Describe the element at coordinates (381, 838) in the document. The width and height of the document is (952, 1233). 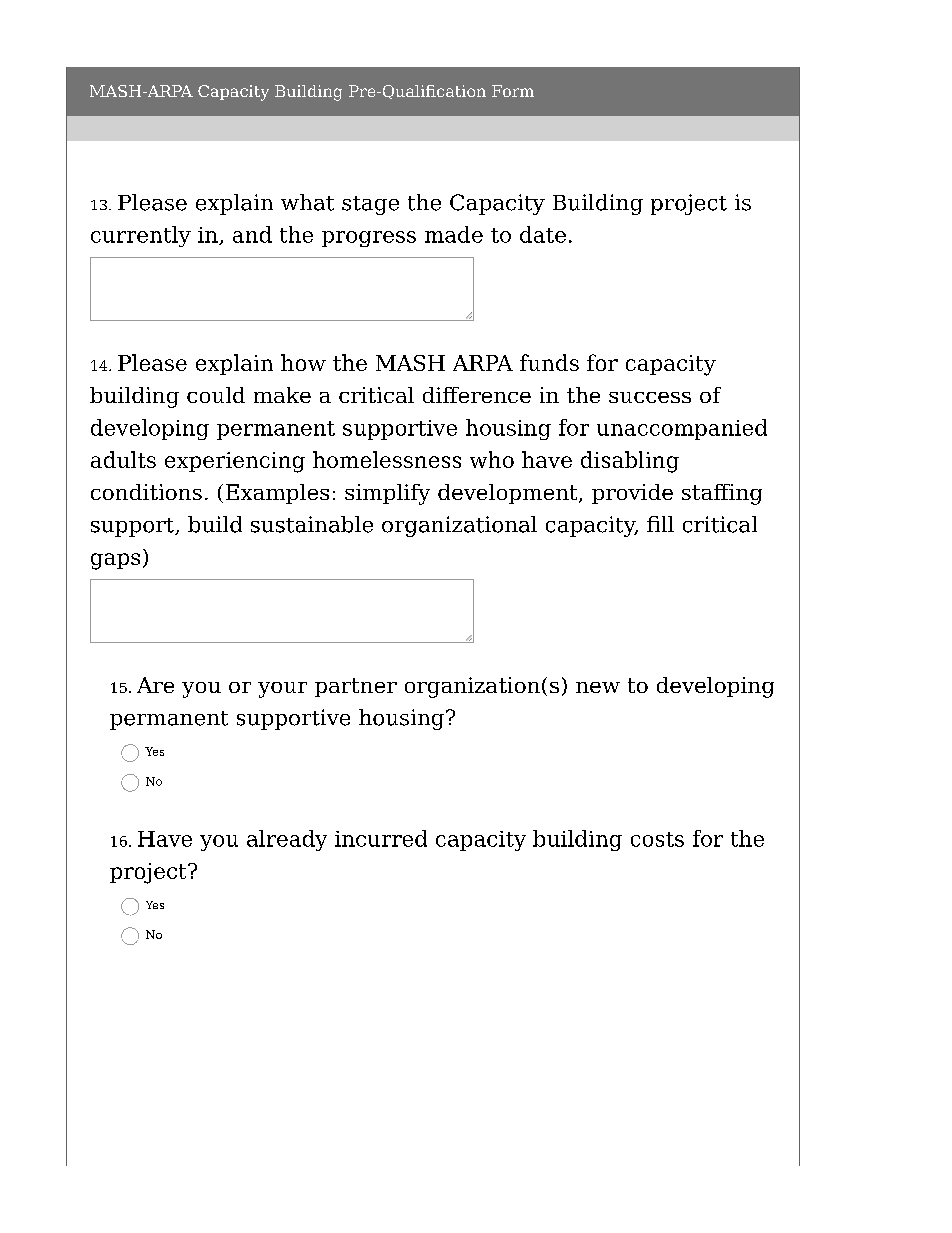
I see `incurred` at that location.
